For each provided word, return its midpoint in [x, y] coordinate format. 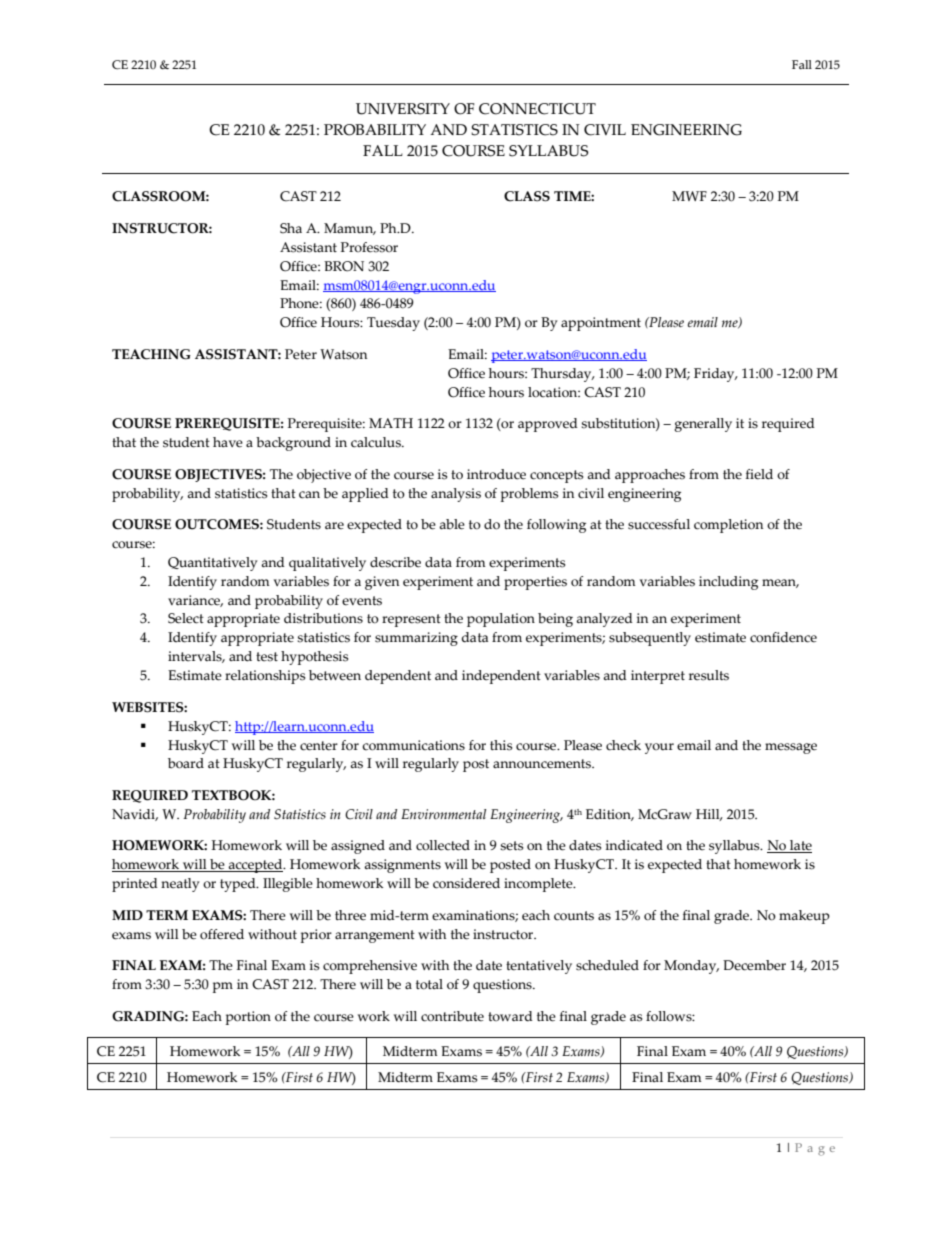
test [267, 657]
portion [248, 1018]
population [501, 620]
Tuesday [393, 324]
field [759, 474]
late [800, 846]
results [709, 675]
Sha [291, 228]
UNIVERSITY [403, 109]
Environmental [443, 814]
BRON [344, 266]
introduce [496, 474]
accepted [255, 866]
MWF [689, 196]
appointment [601, 324]
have [228, 442]
